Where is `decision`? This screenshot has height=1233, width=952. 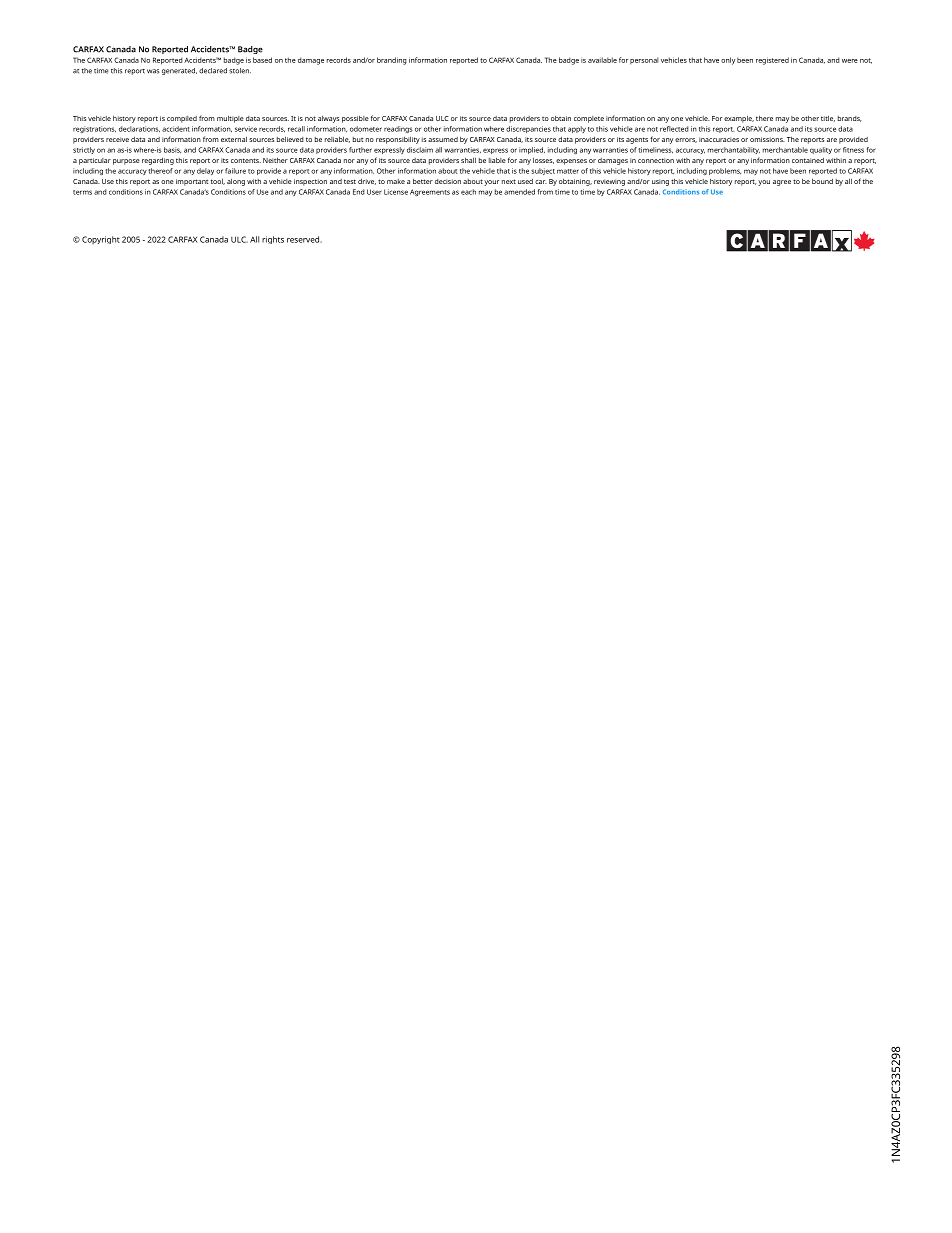 decision is located at coordinates (448, 181).
